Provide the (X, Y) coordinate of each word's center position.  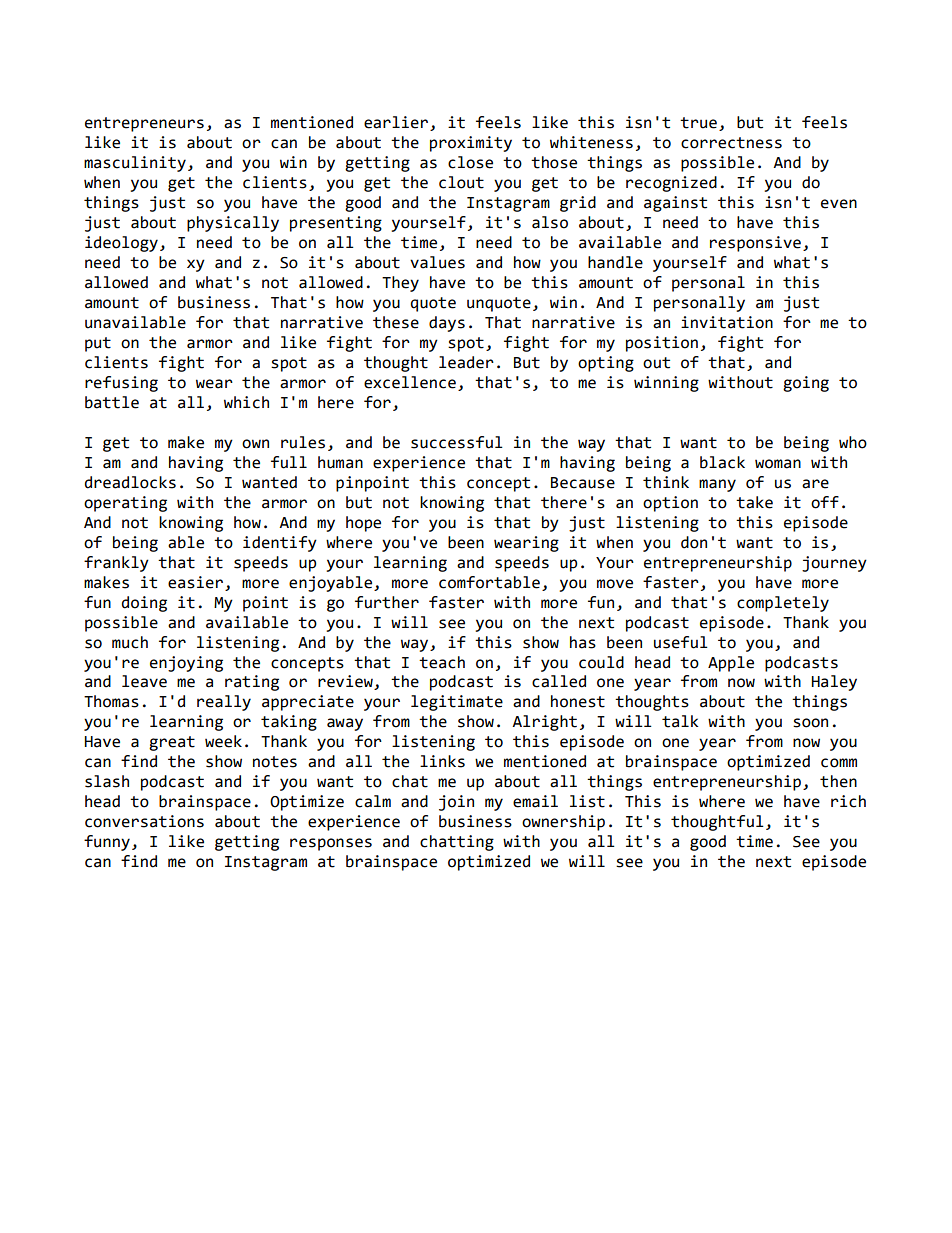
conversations (144, 821)
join (456, 803)
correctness (731, 143)
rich (848, 801)
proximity (471, 144)
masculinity (135, 164)
